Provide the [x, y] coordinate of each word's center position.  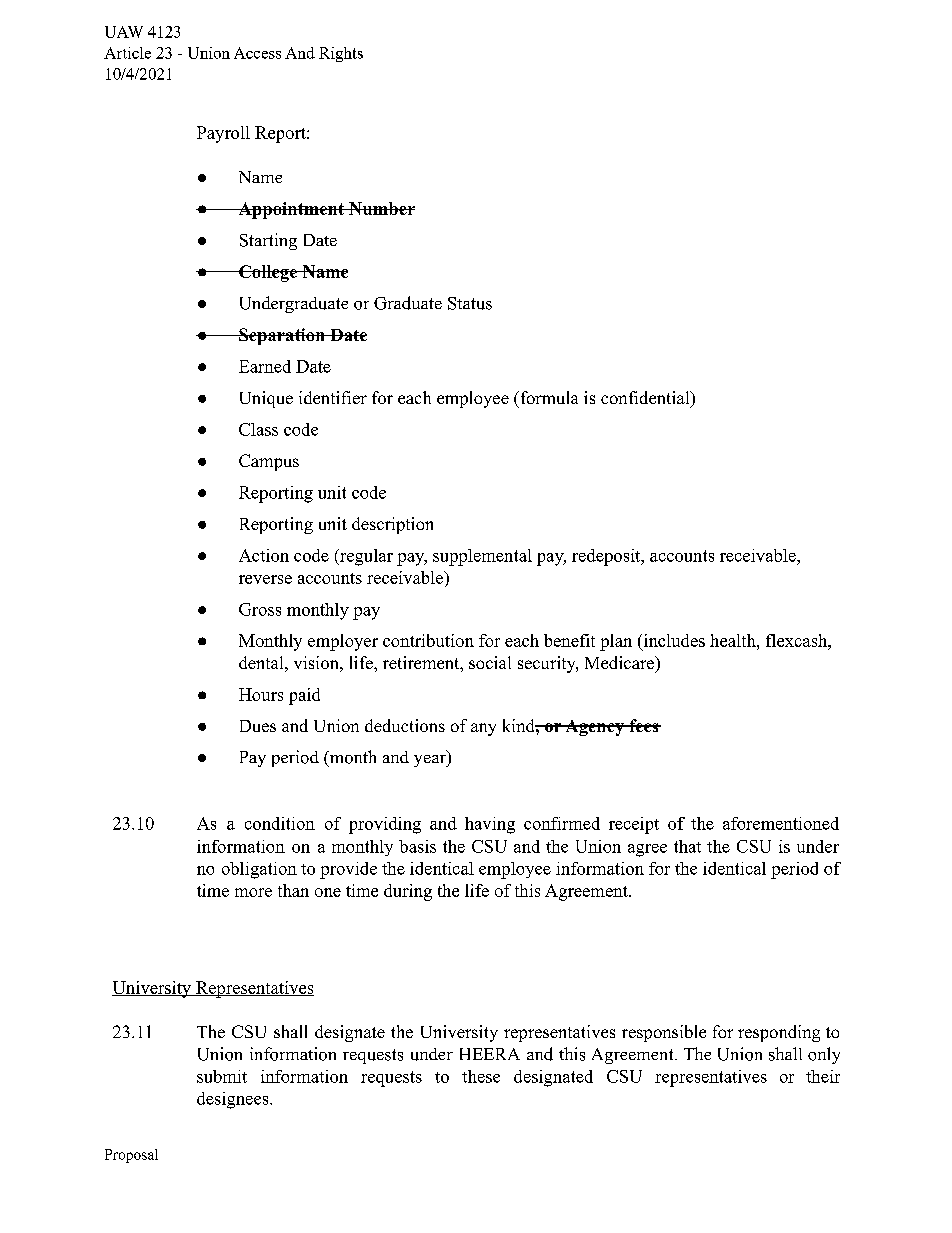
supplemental [482, 557]
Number [381, 208]
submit [222, 1076]
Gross [260, 609]
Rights [341, 54]
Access [257, 53]
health [734, 640]
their [823, 1076]
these [481, 1076]
